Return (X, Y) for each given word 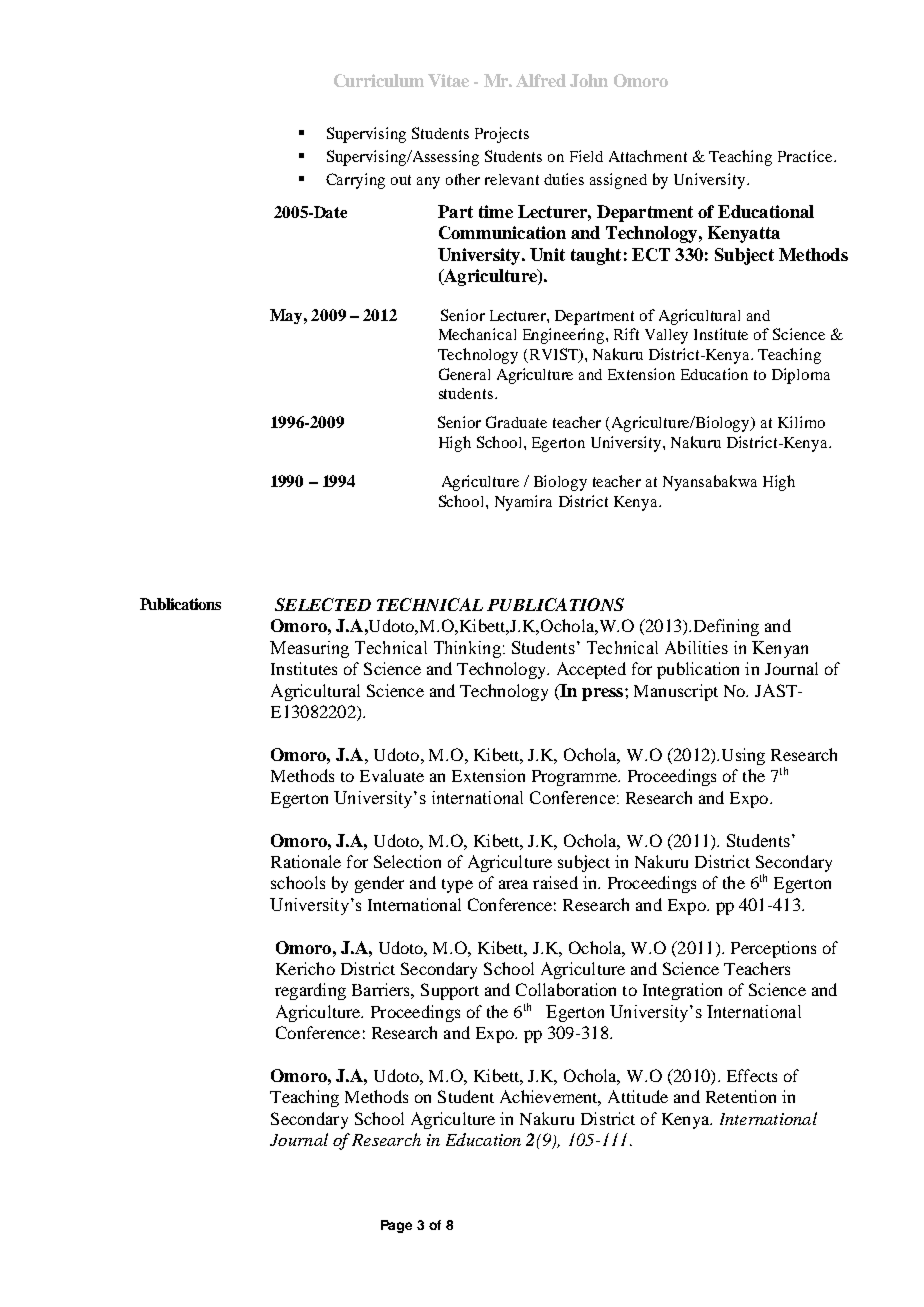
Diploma (801, 376)
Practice (806, 156)
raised (555, 882)
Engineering (565, 336)
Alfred (541, 80)
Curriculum (379, 80)
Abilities (696, 647)
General (464, 374)
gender (379, 884)
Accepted (591, 670)
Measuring (309, 649)
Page (396, 1226)
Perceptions (773, 949)
